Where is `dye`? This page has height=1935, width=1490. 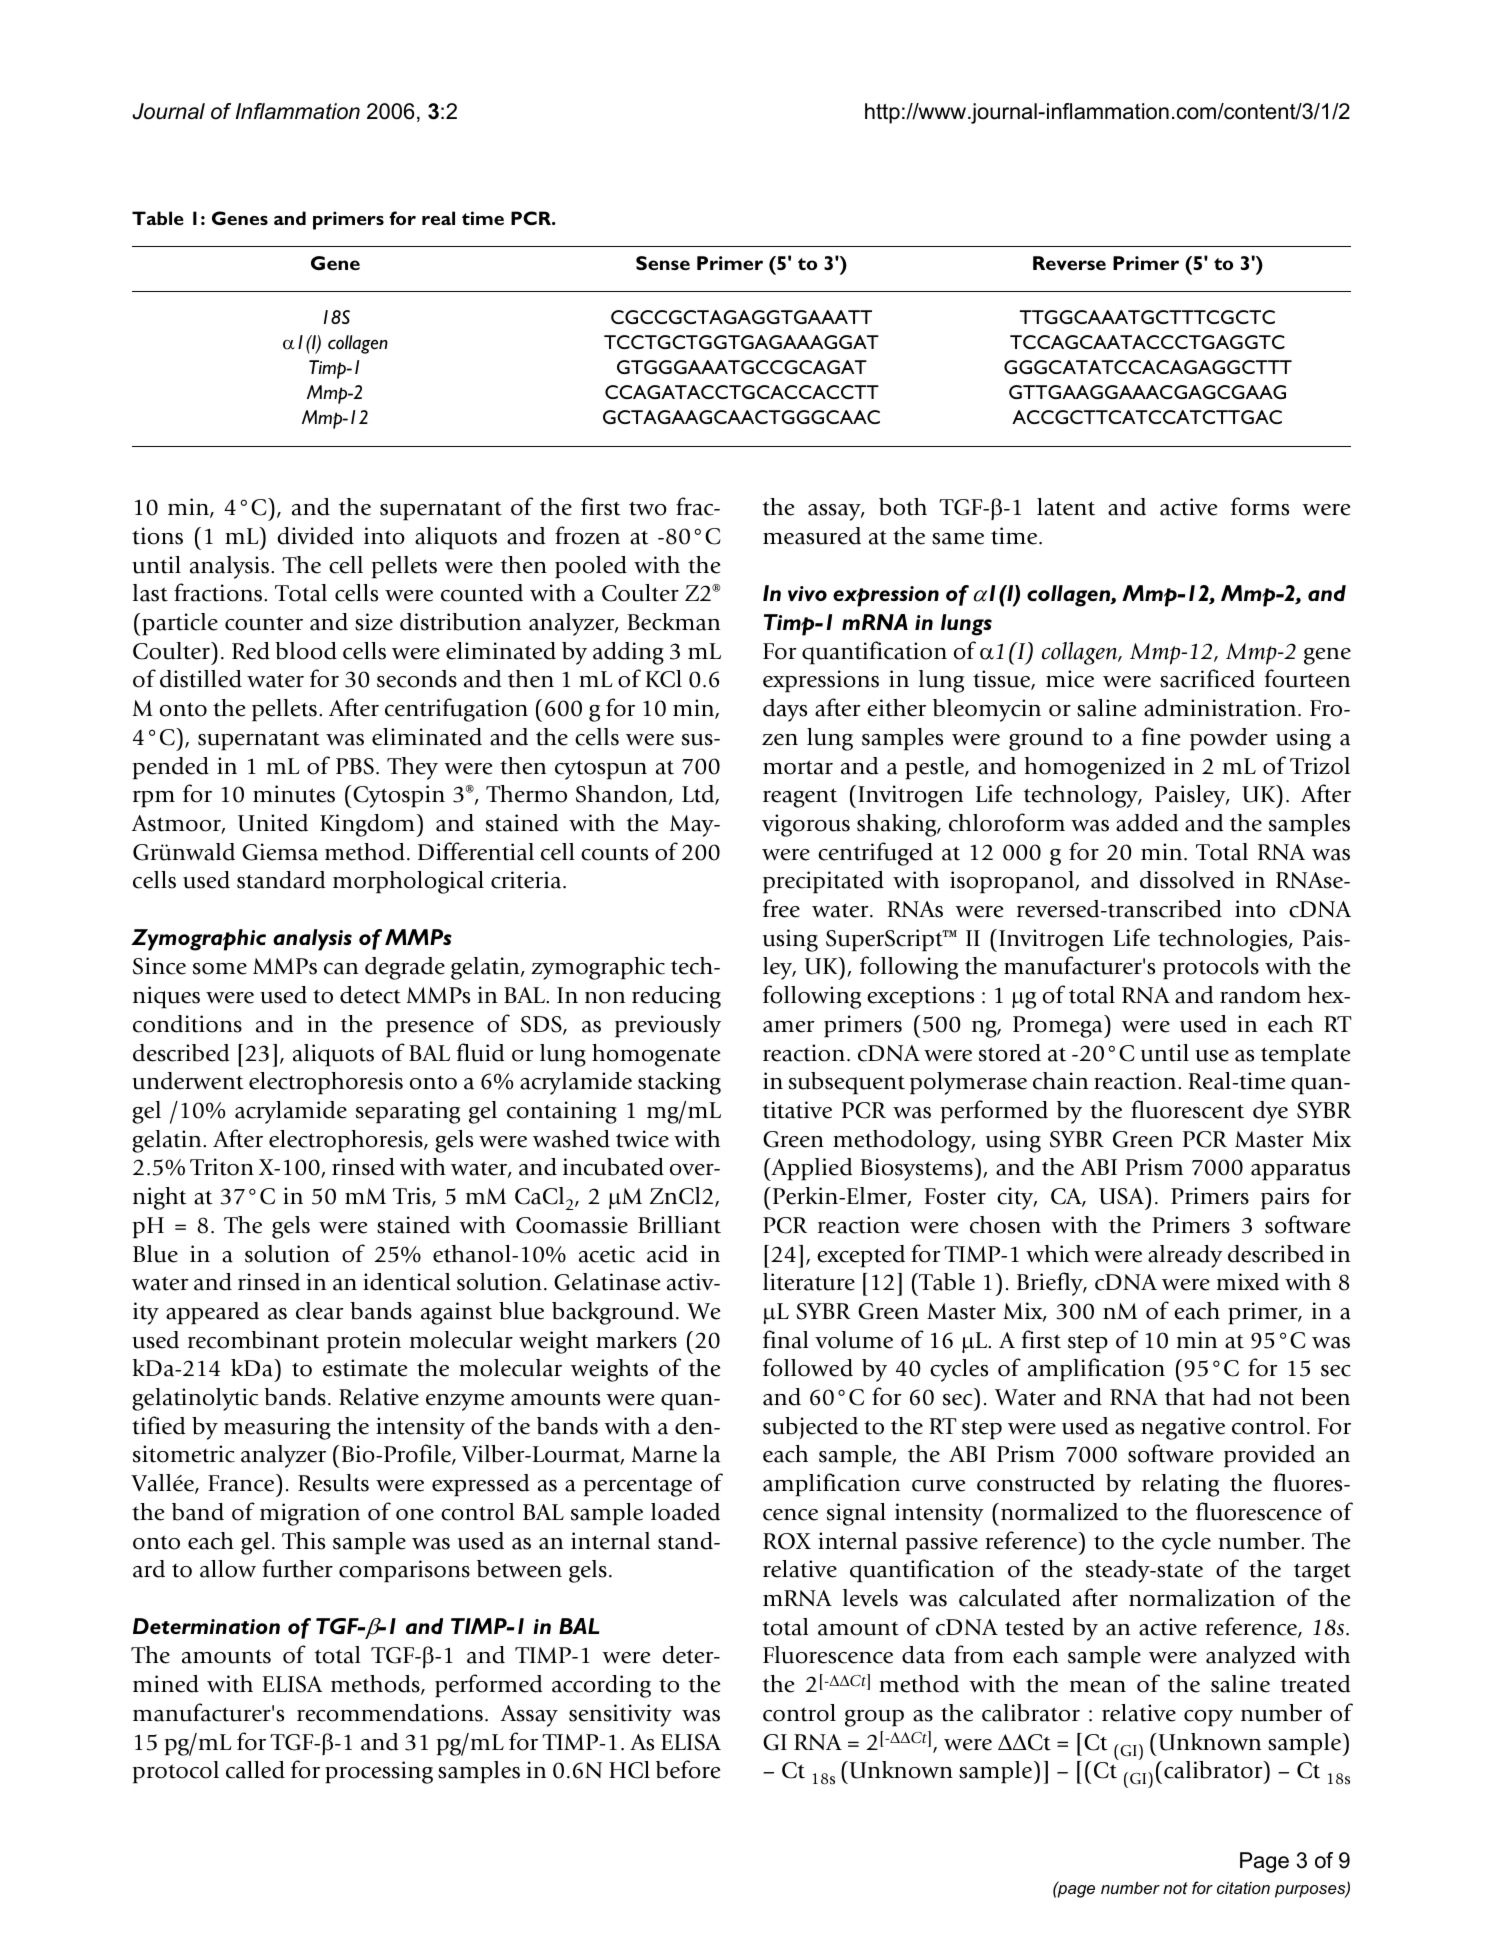 dye is located at coordinates (1270, 1112).
